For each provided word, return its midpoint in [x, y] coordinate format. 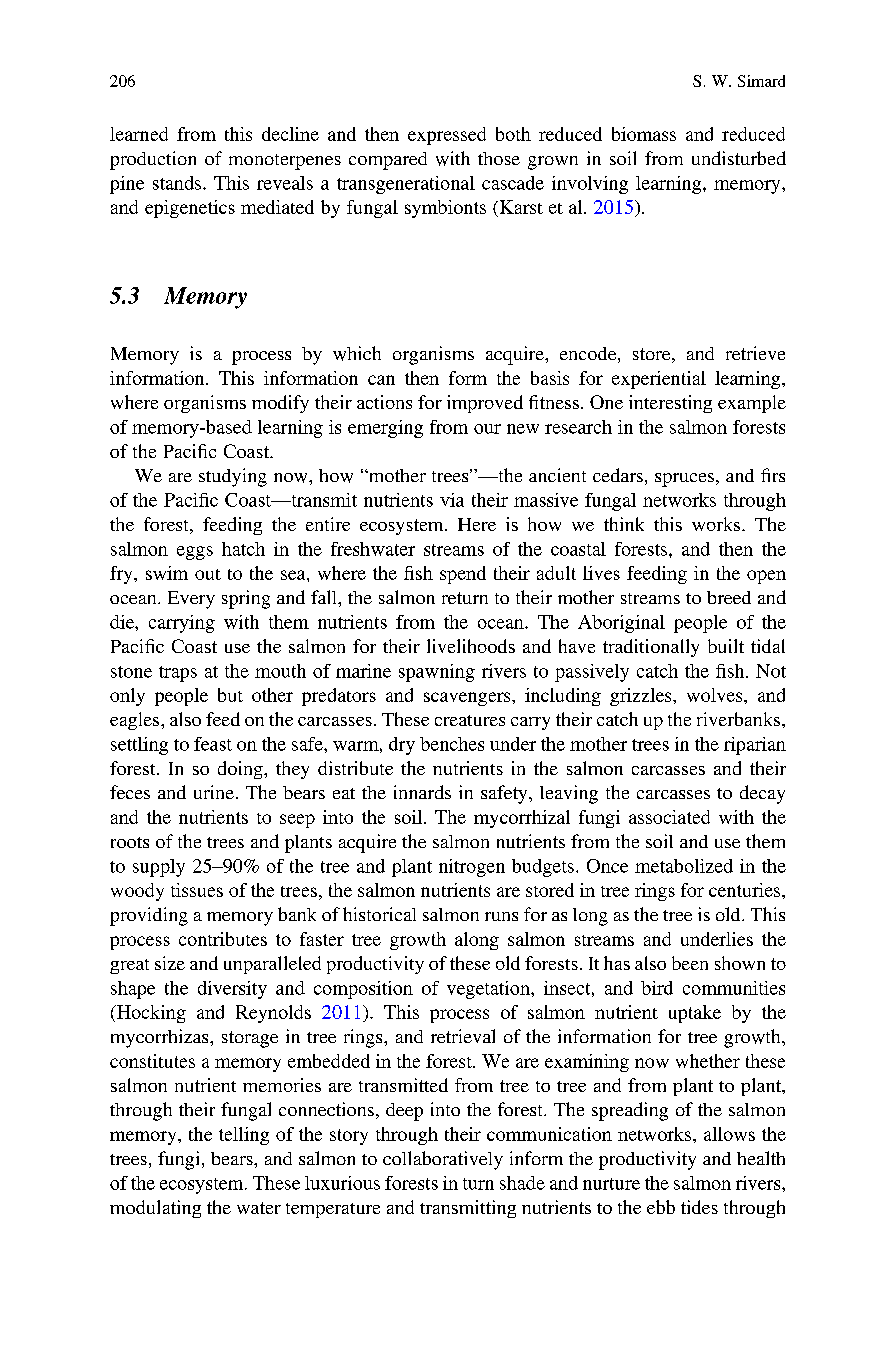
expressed [447, 136]
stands [178, 183]
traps [178, 674]
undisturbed [739, 158]
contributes [223, 939]
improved [485, 404]
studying [233, 477]
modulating [155, 1209]
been [690, 963]
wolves [716, 695]
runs [501, 916]
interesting [670, 404]
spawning [437, 673]
